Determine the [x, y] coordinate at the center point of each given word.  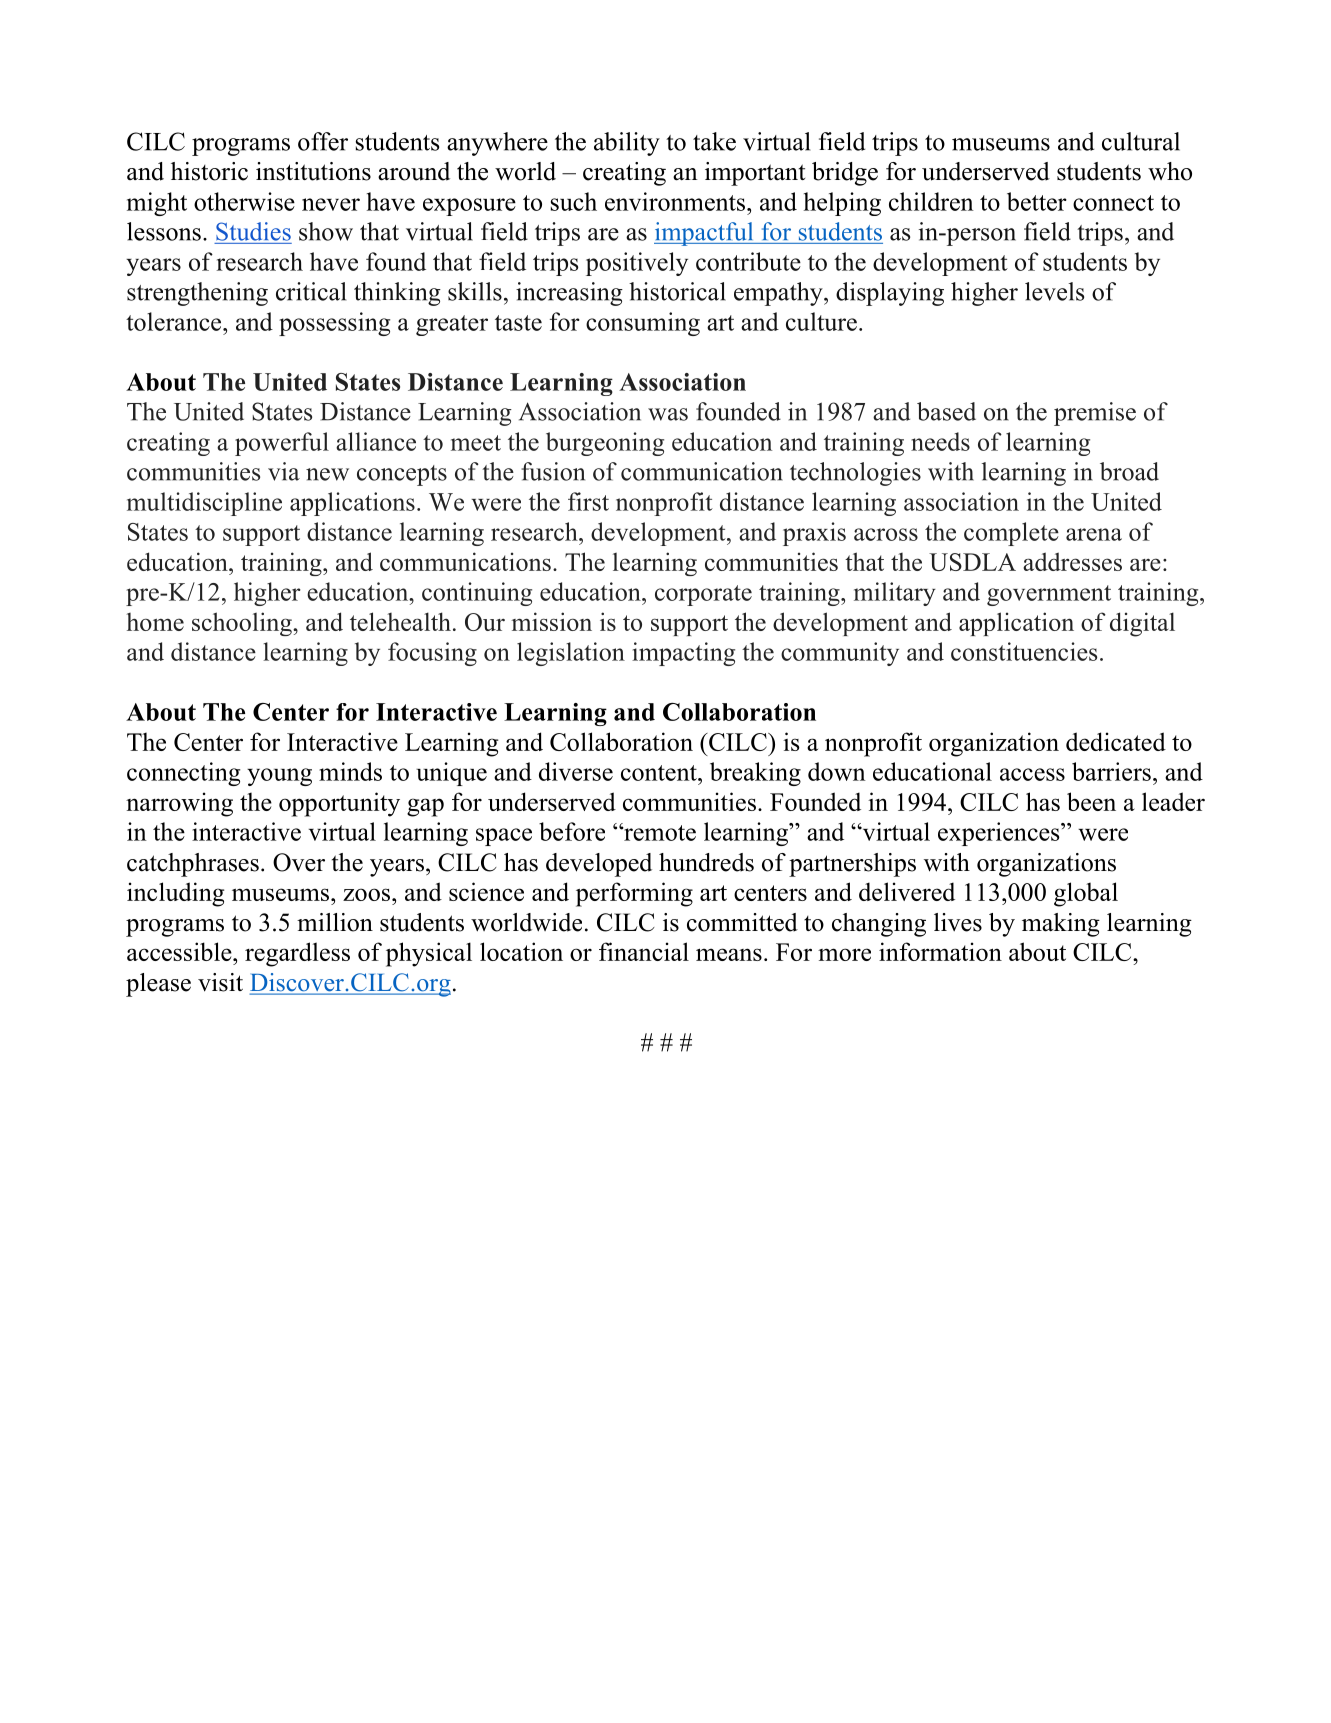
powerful [282, 444]
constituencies [1024, 651]
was [668, 414]
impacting [683, 654]
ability [627, 144]
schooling [243, 624]
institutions [313, 171]
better [1037, 201]
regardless [297, 954]
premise [1095, 414]
